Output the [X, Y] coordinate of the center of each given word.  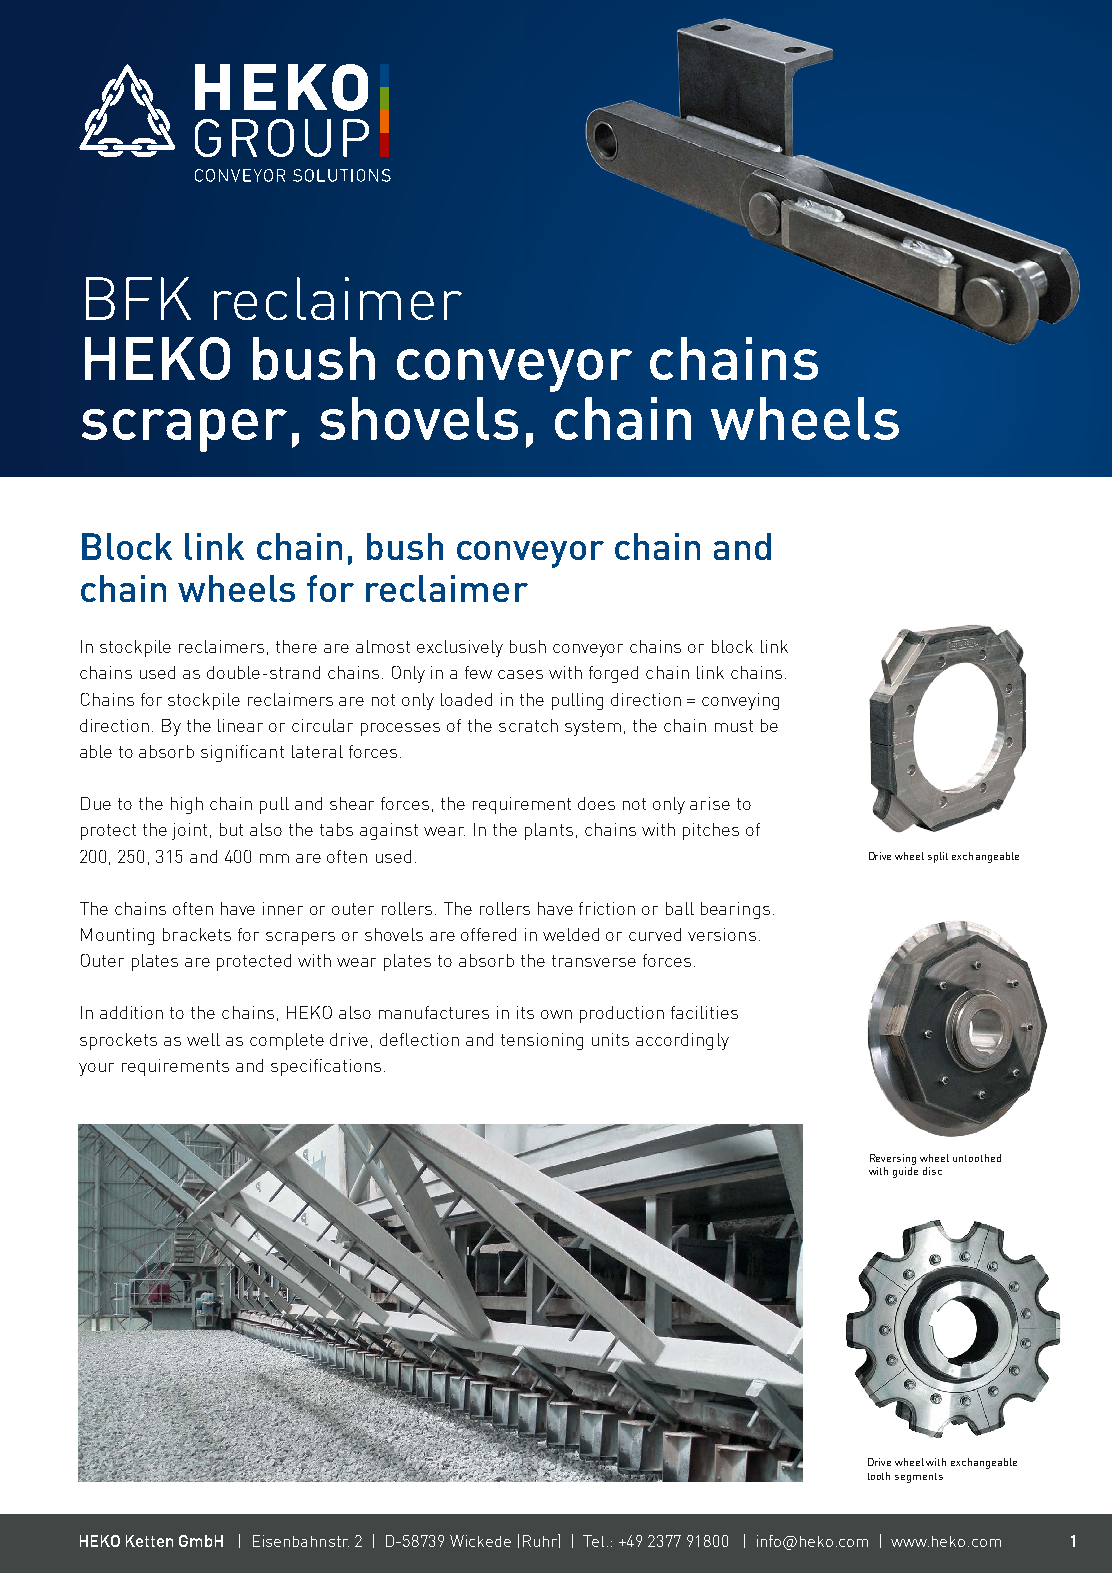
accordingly [682, 1041]
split [938, 857]
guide [905, 1172]
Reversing [893, 1159]
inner [283, 908]
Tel [593, 1541]
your [96, 1069]
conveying [740, 701]
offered [488, 934]
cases [520, 674]
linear [240, 725]
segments [919, 1478]
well [203, 1039]
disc [932, 1171]
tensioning [542, 1041]
